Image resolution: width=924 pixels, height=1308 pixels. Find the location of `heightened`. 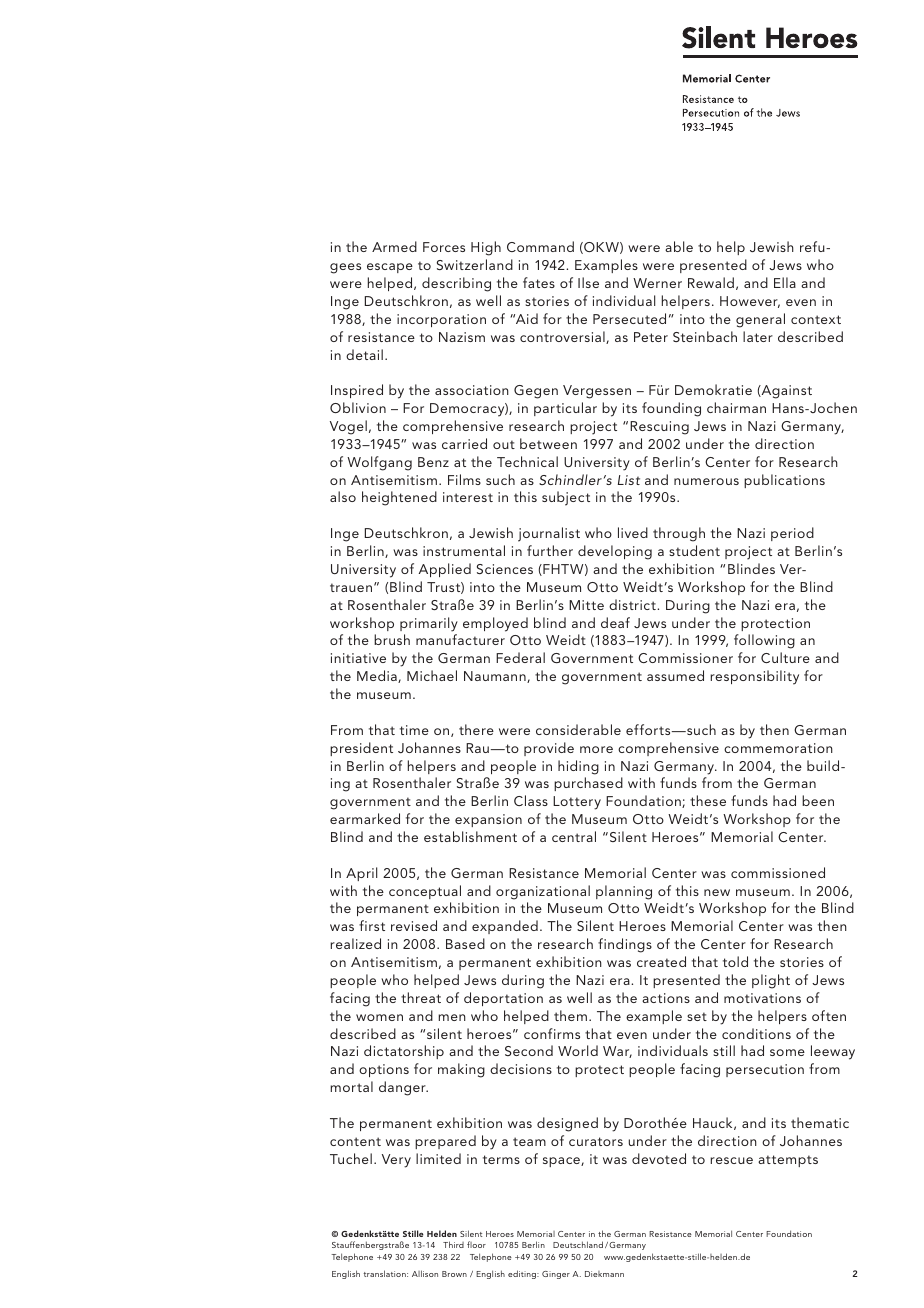

heightened is located at coordinates (399, 498).
